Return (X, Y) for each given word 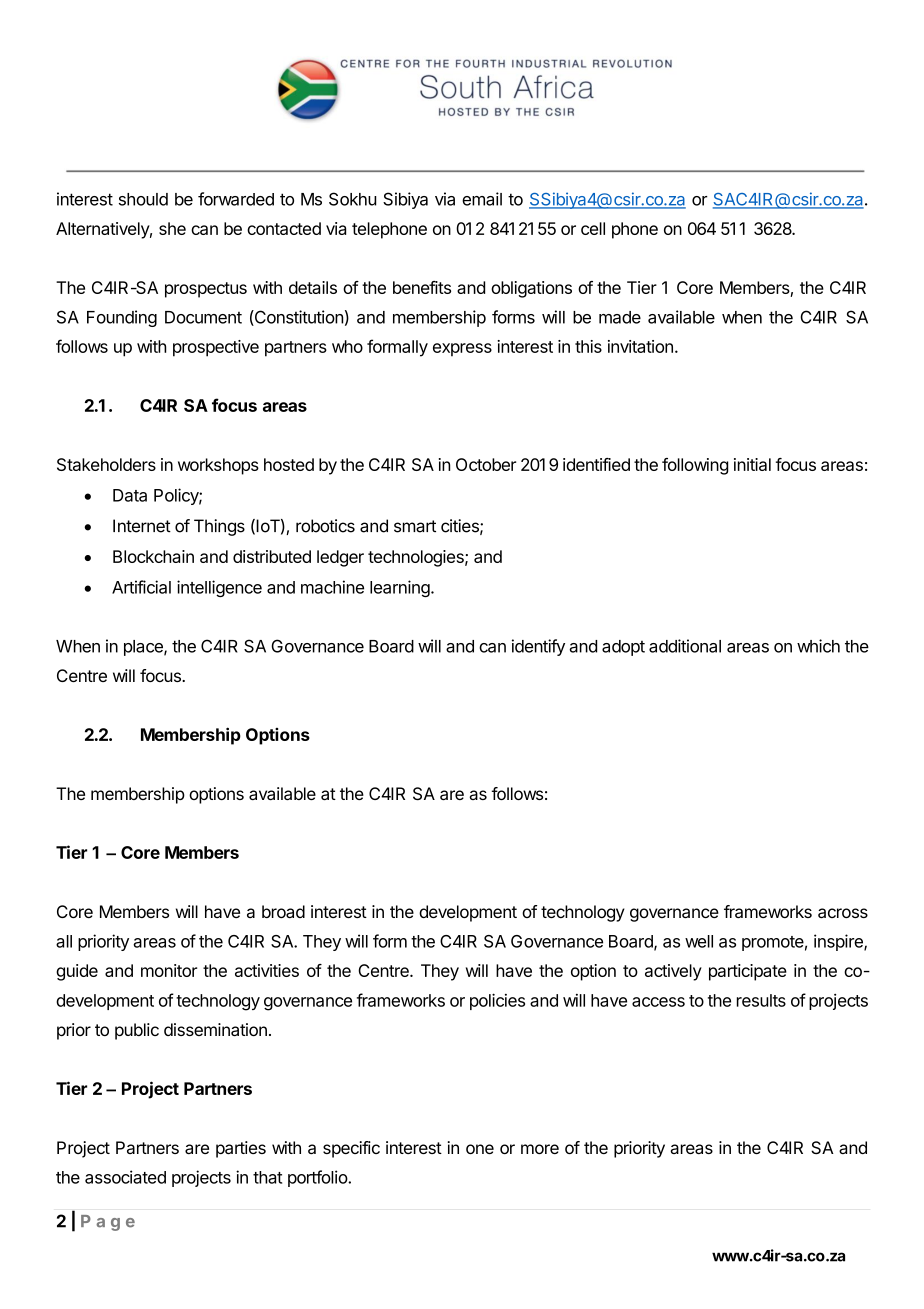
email (482, 199)
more (540, 1149)
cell (593, 228)
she (172, 228)
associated (125, 1177)
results (761, 1000)
